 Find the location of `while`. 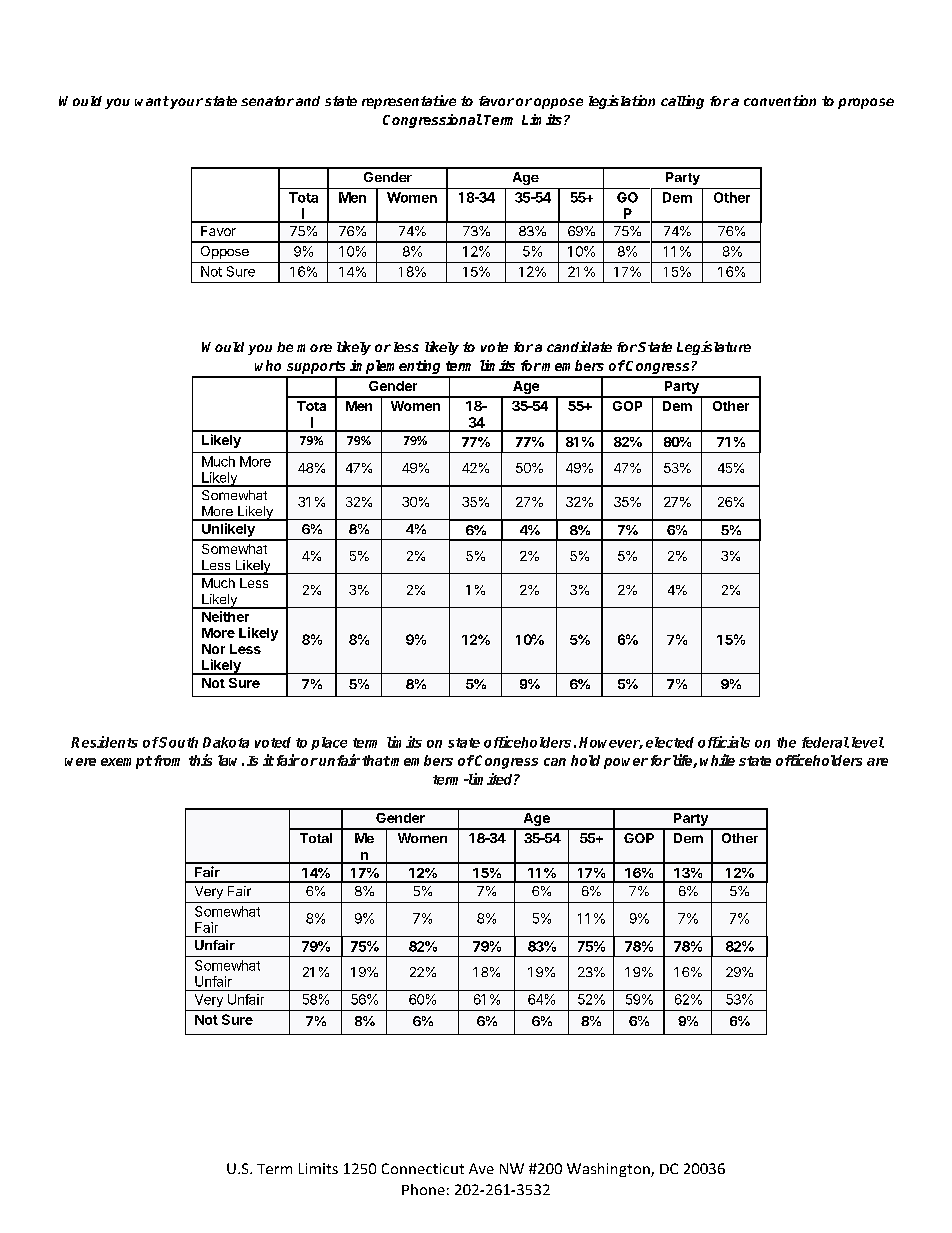

while is located at coordinates (717, 760).
